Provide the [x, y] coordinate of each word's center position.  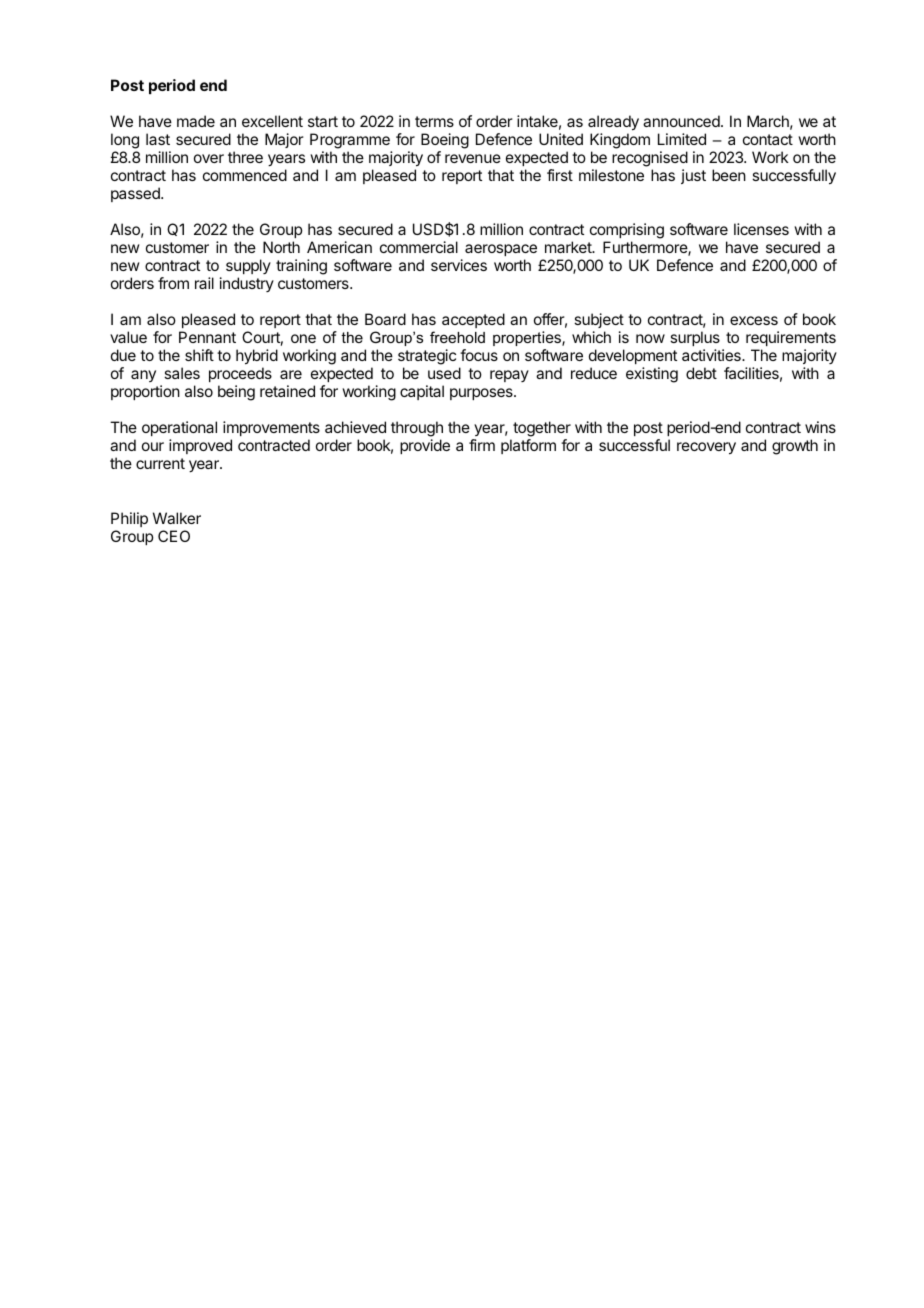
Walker [177, 518]
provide [425, 446]
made [196, 121]
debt [701, 373]
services [459, 265]
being [236, 393]
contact [768, 139]
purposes [482, 394]
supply [248, 266]
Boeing [445, 141]
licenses [761, 229]
